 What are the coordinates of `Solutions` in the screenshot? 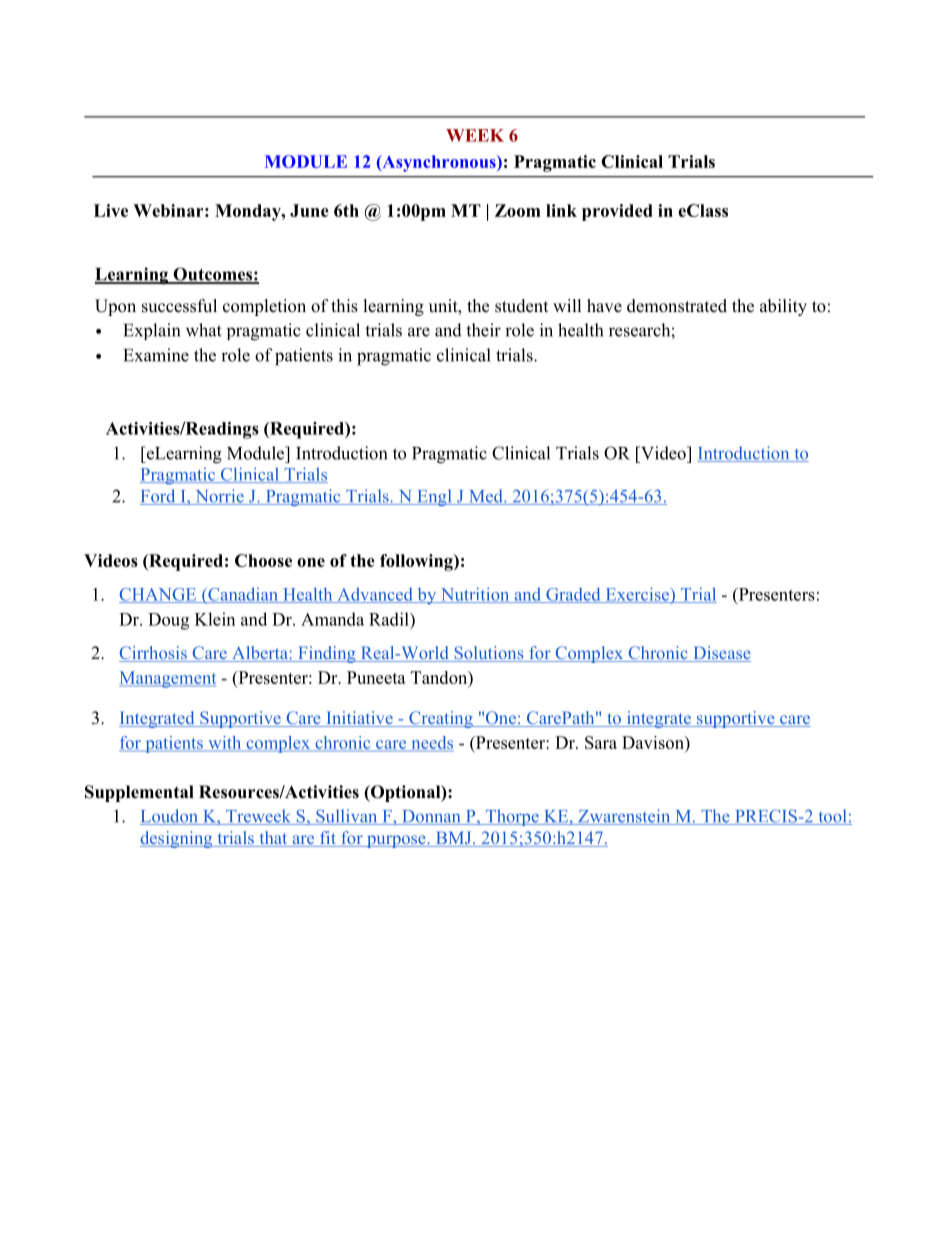 It's located at (489, 654).
